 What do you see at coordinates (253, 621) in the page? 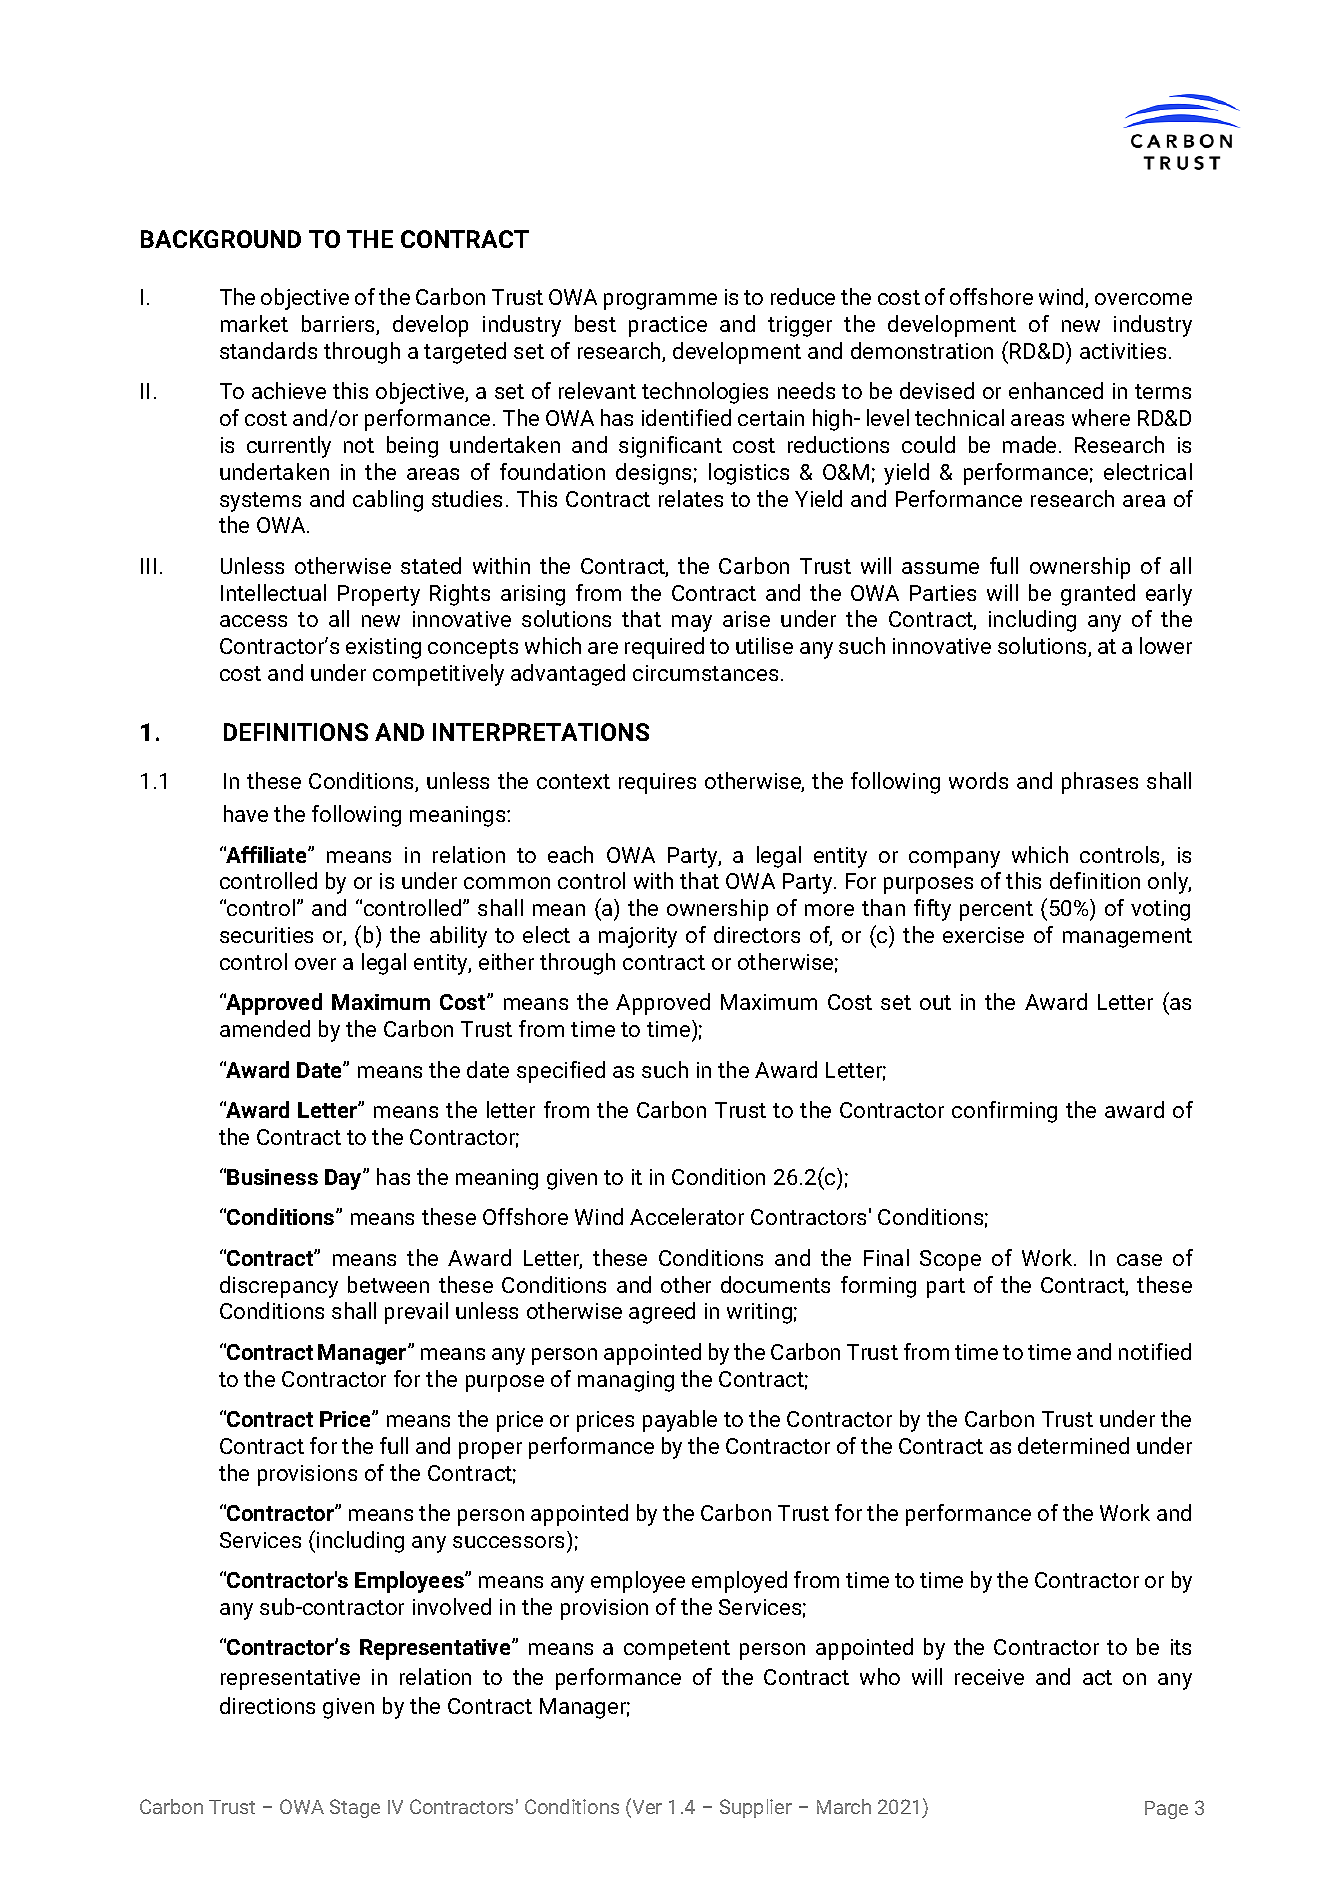
I see `access` at bounding box center [253, 621].
